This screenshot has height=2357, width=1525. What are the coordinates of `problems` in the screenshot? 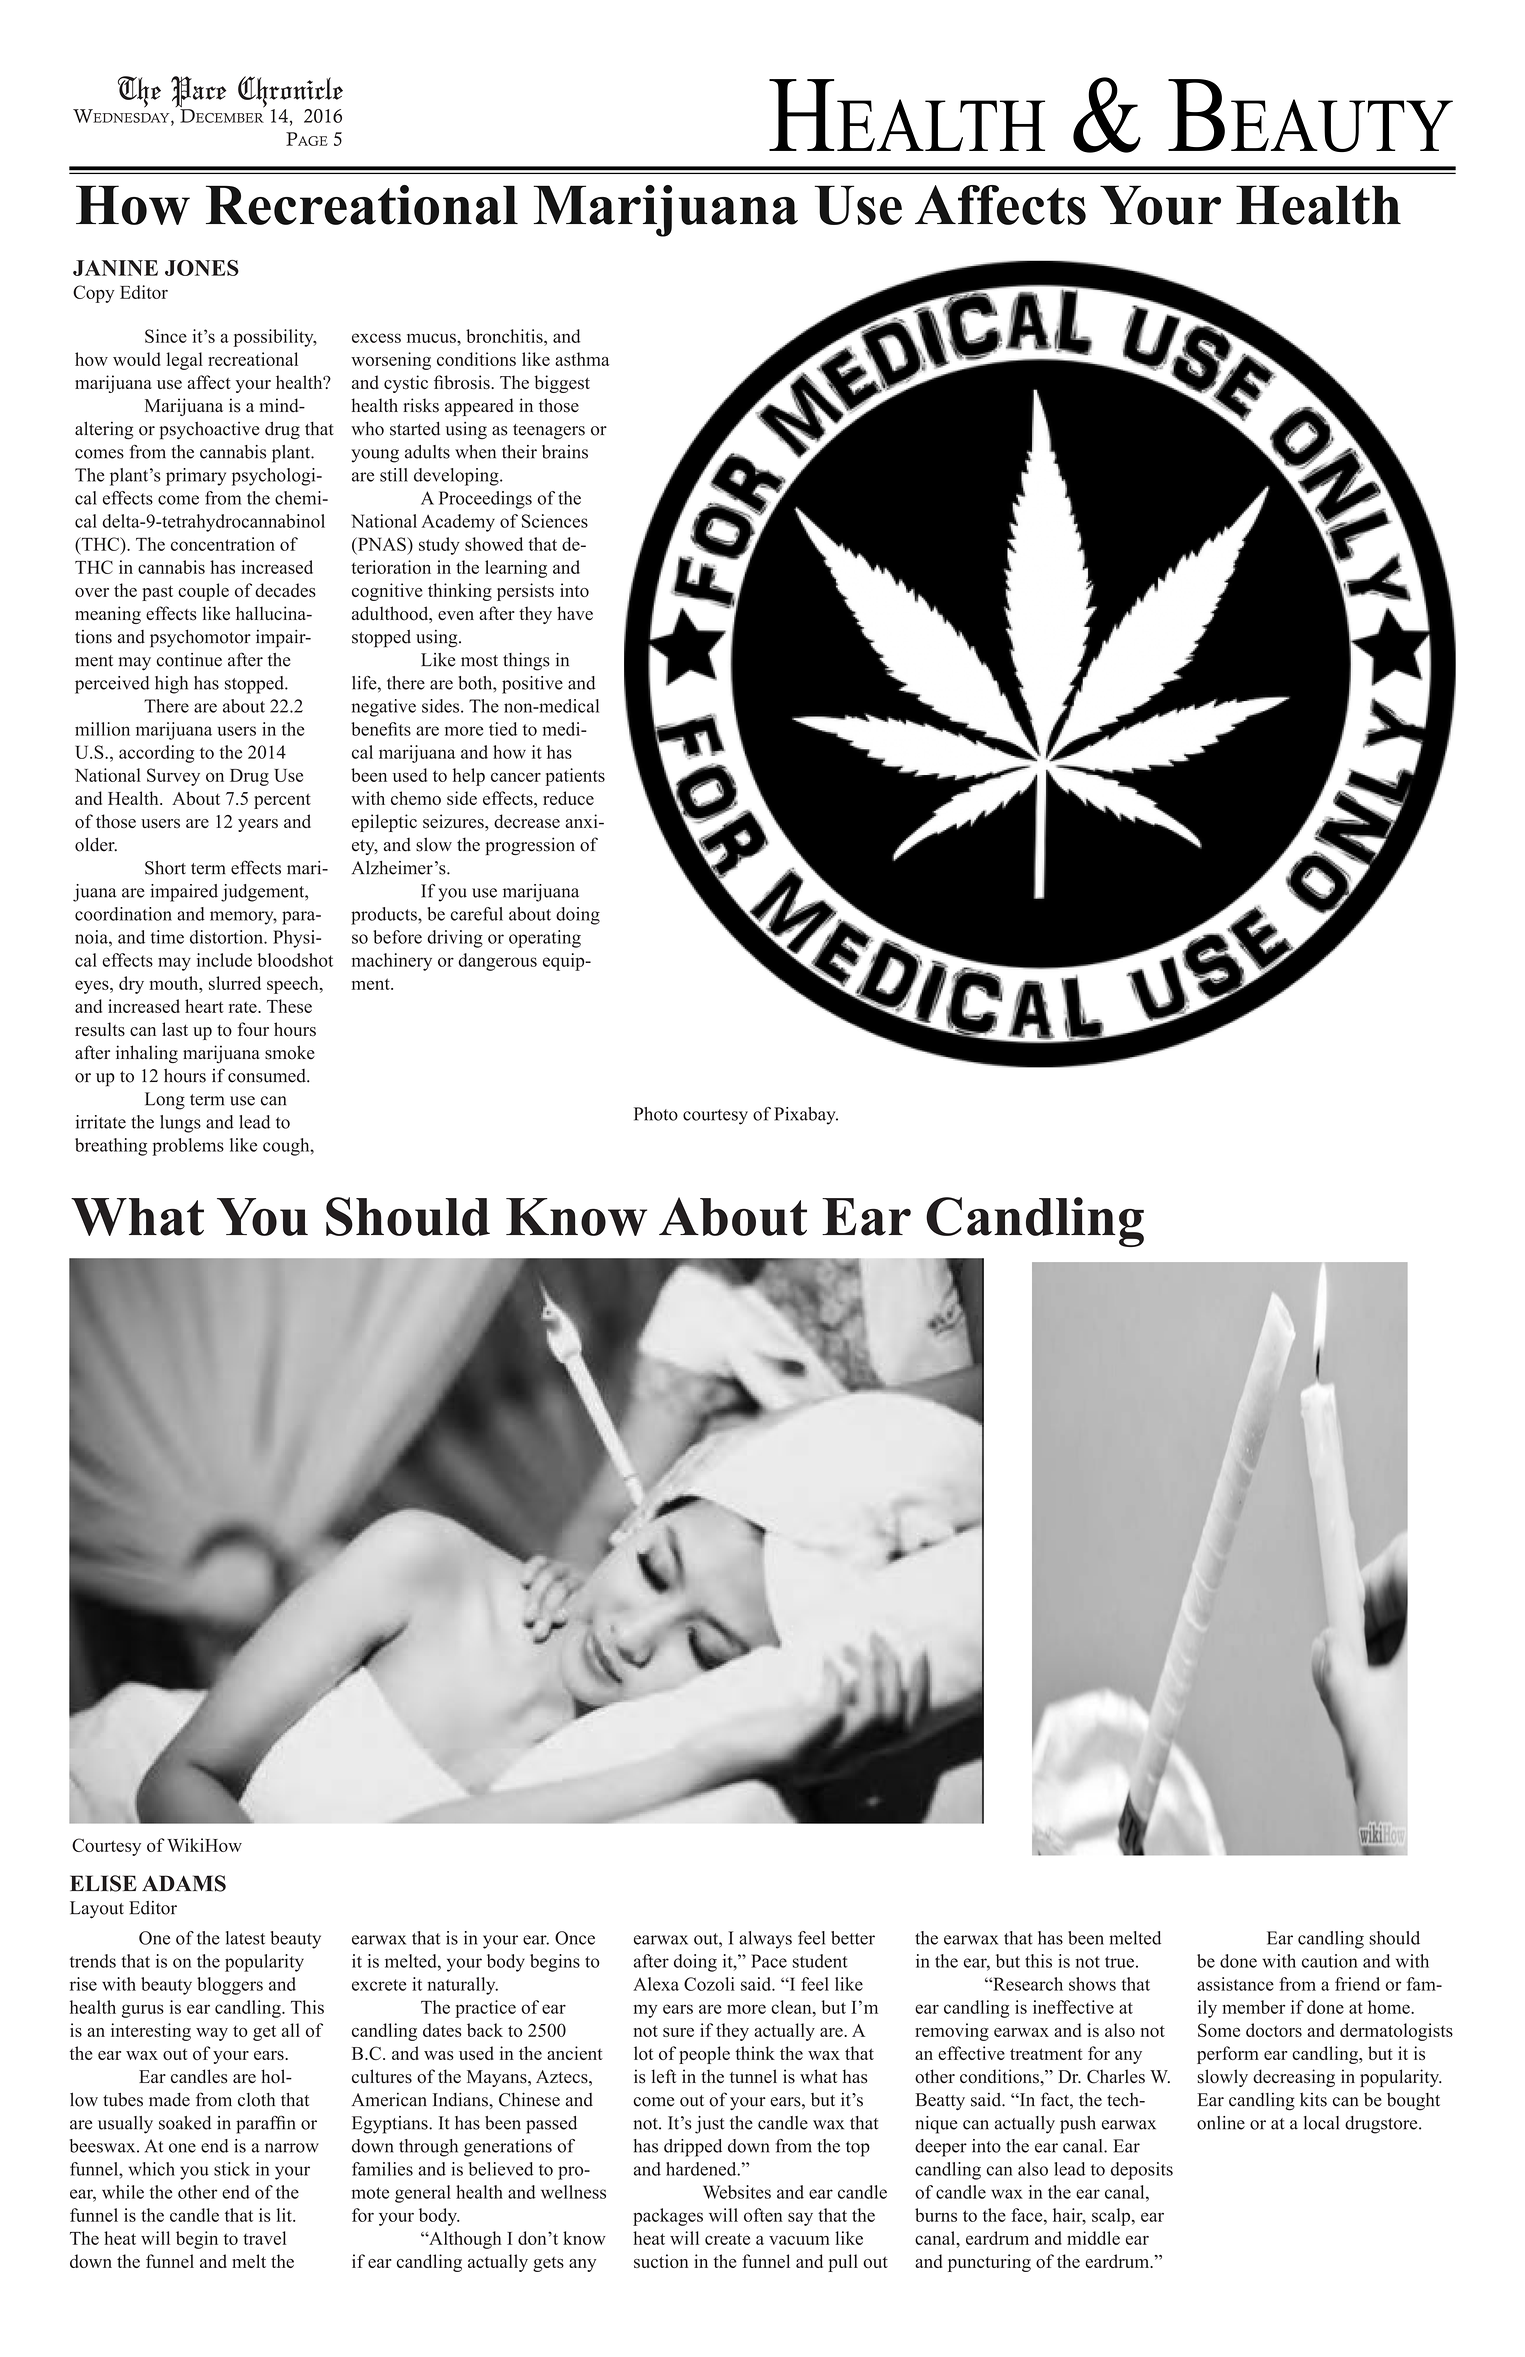 It's located at (188, 1147).
